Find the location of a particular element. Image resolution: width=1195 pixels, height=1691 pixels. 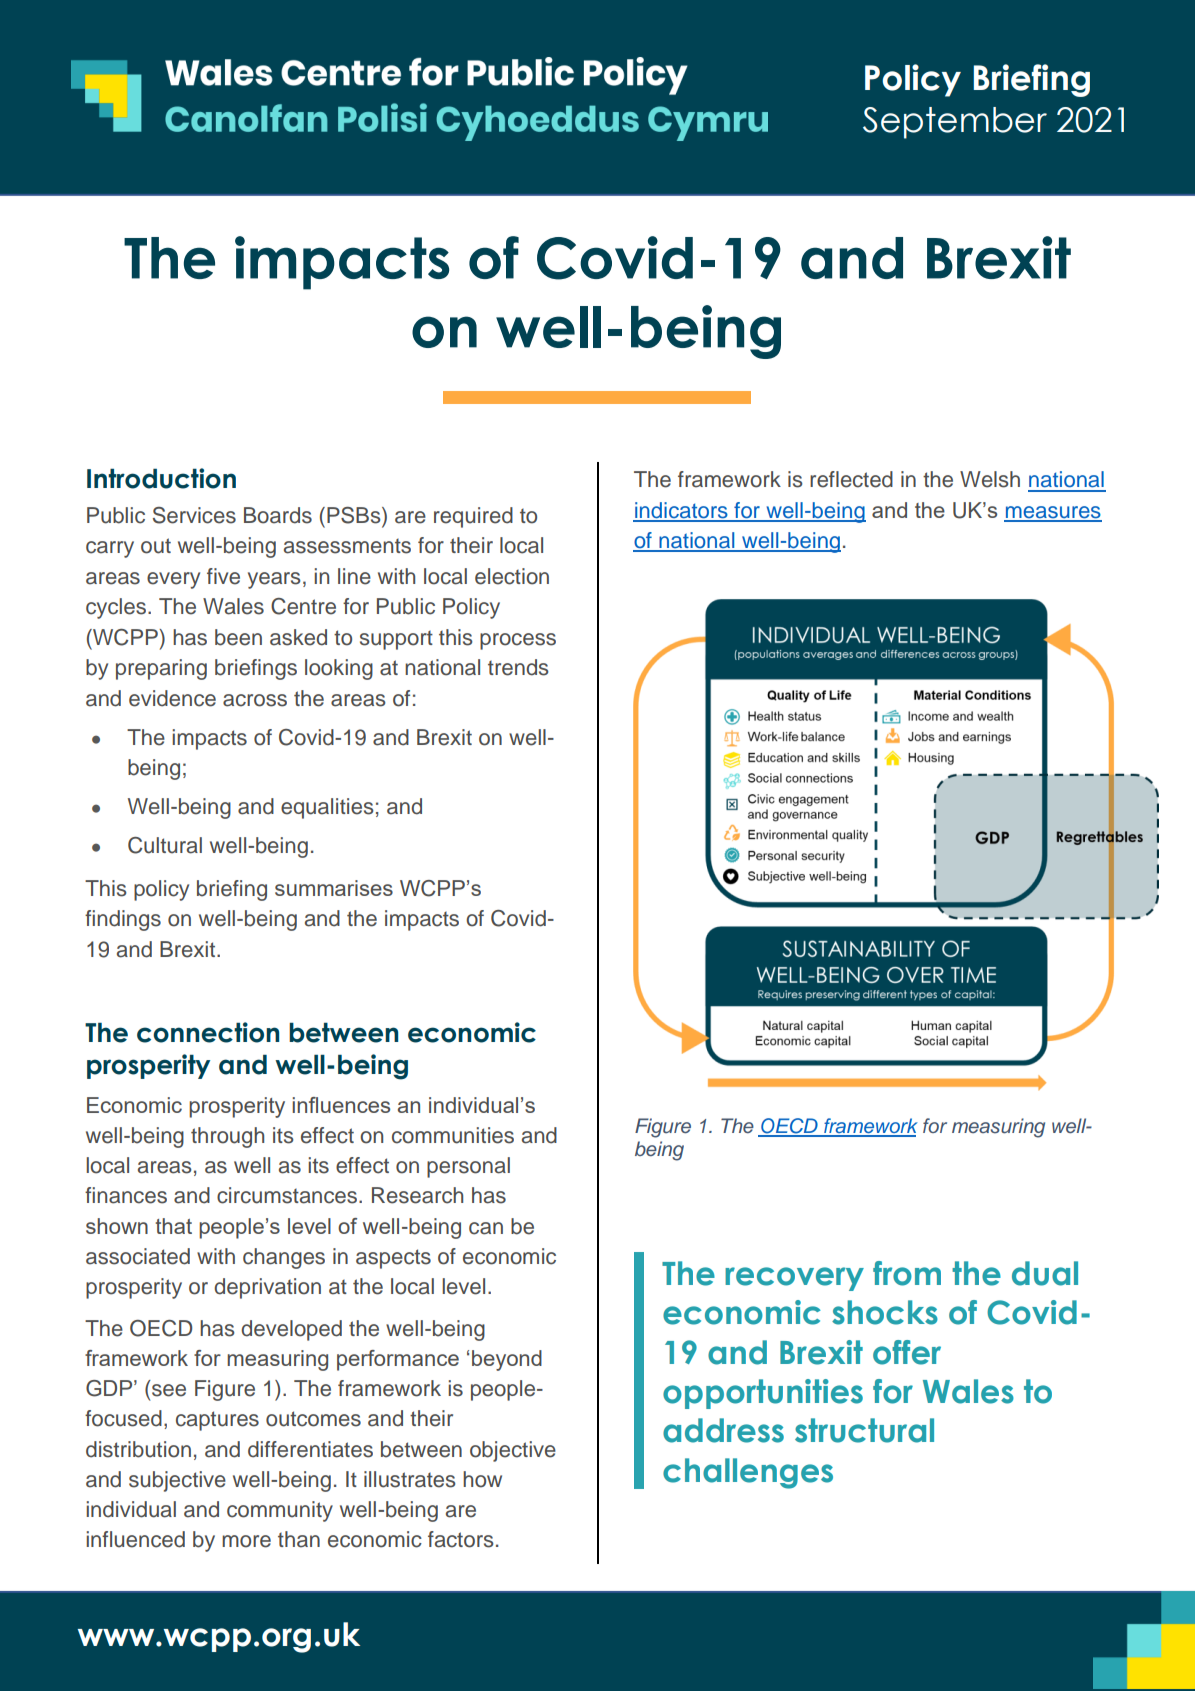

reflected is located at coordinates (851, 479).
